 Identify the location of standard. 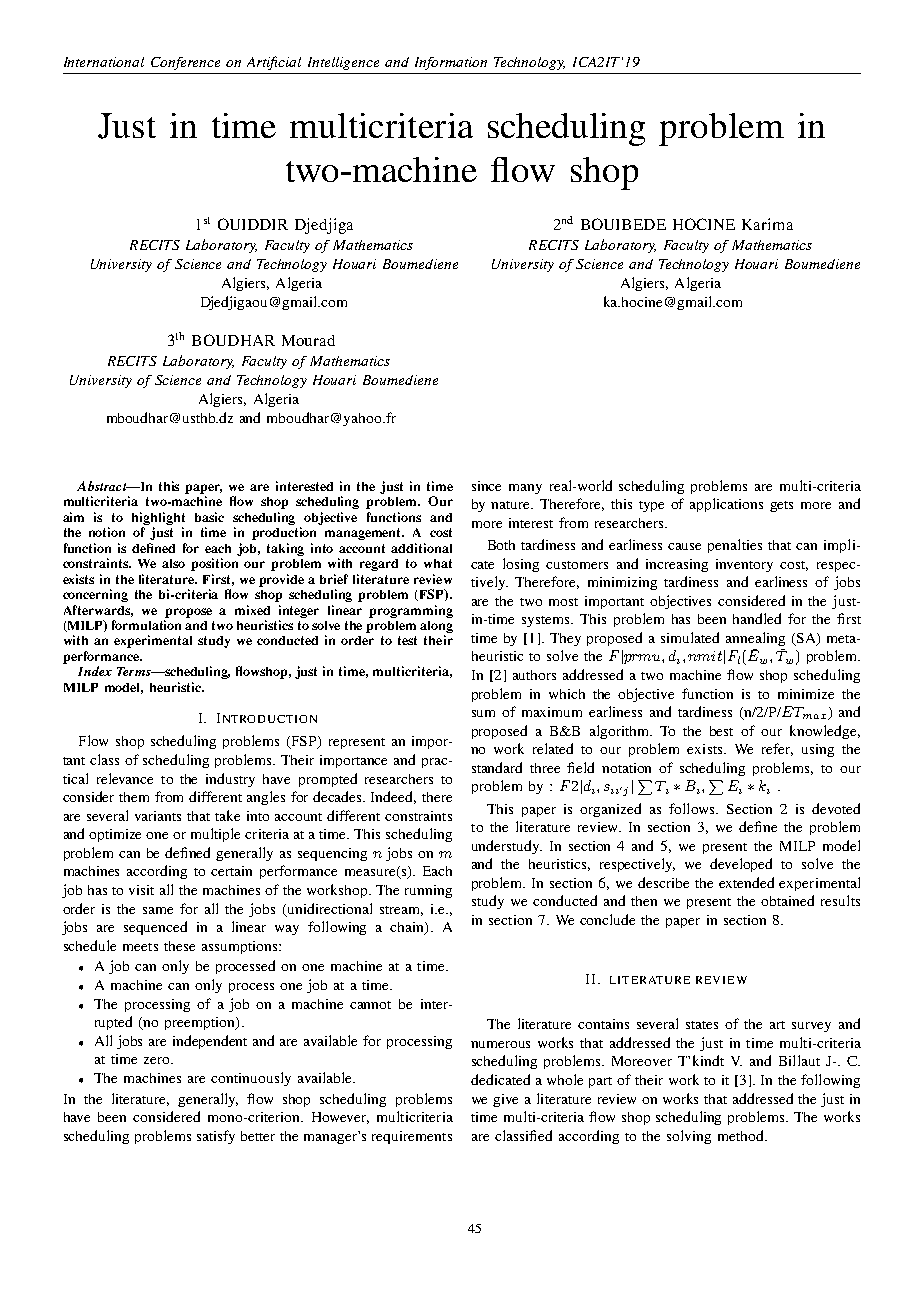
(497, 767).
